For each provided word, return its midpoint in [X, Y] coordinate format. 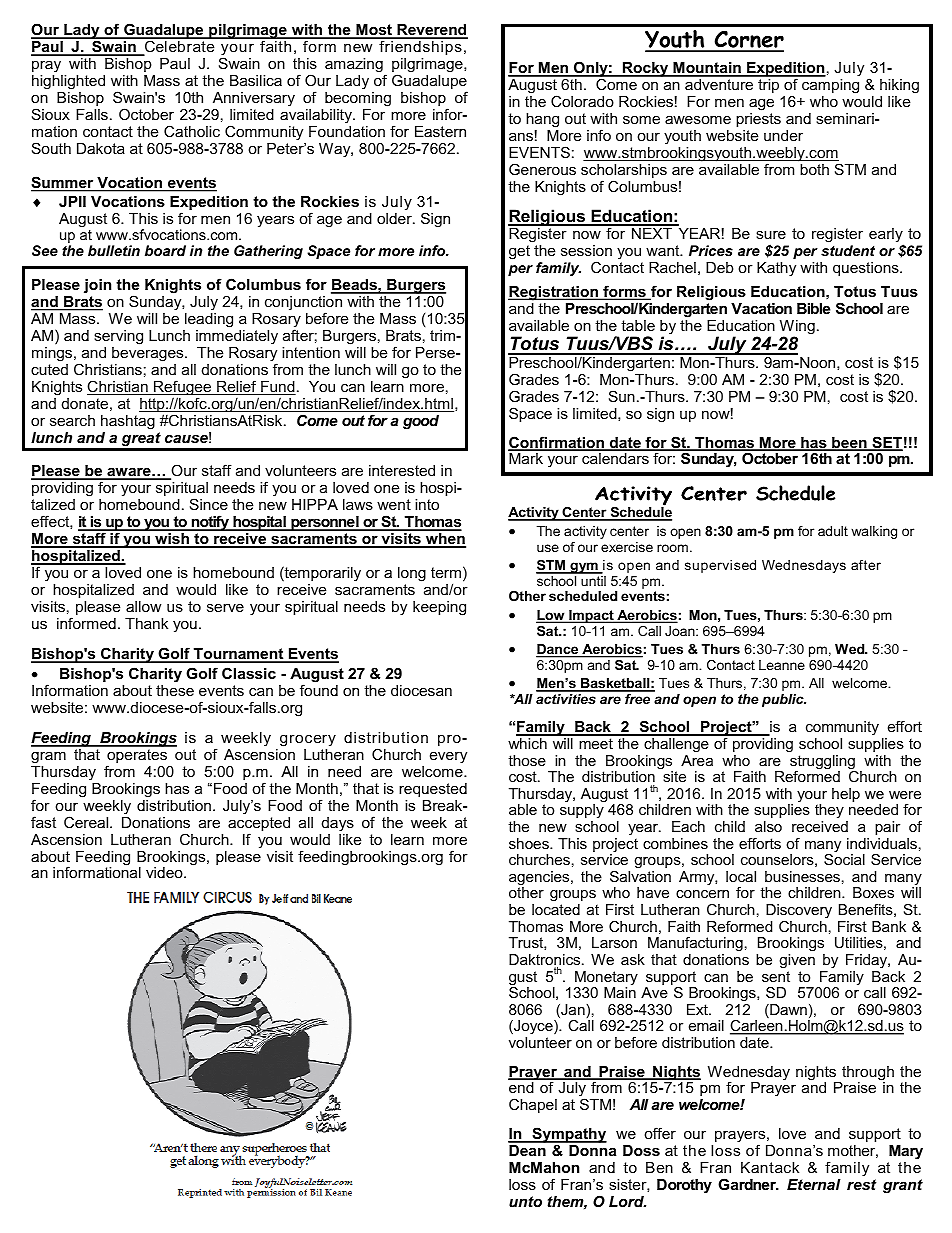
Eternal [814, 1184]
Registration [554, 293]
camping [830, 86]
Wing [797, 328]
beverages [149, 354]
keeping [439, 608]
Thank [146, 623]
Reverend [431, 31]
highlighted [68, 82]
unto [525, 1201]
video [165, 872]
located [556, 909]
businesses [802, 876]
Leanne [782, 665]
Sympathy [568, 1136]
